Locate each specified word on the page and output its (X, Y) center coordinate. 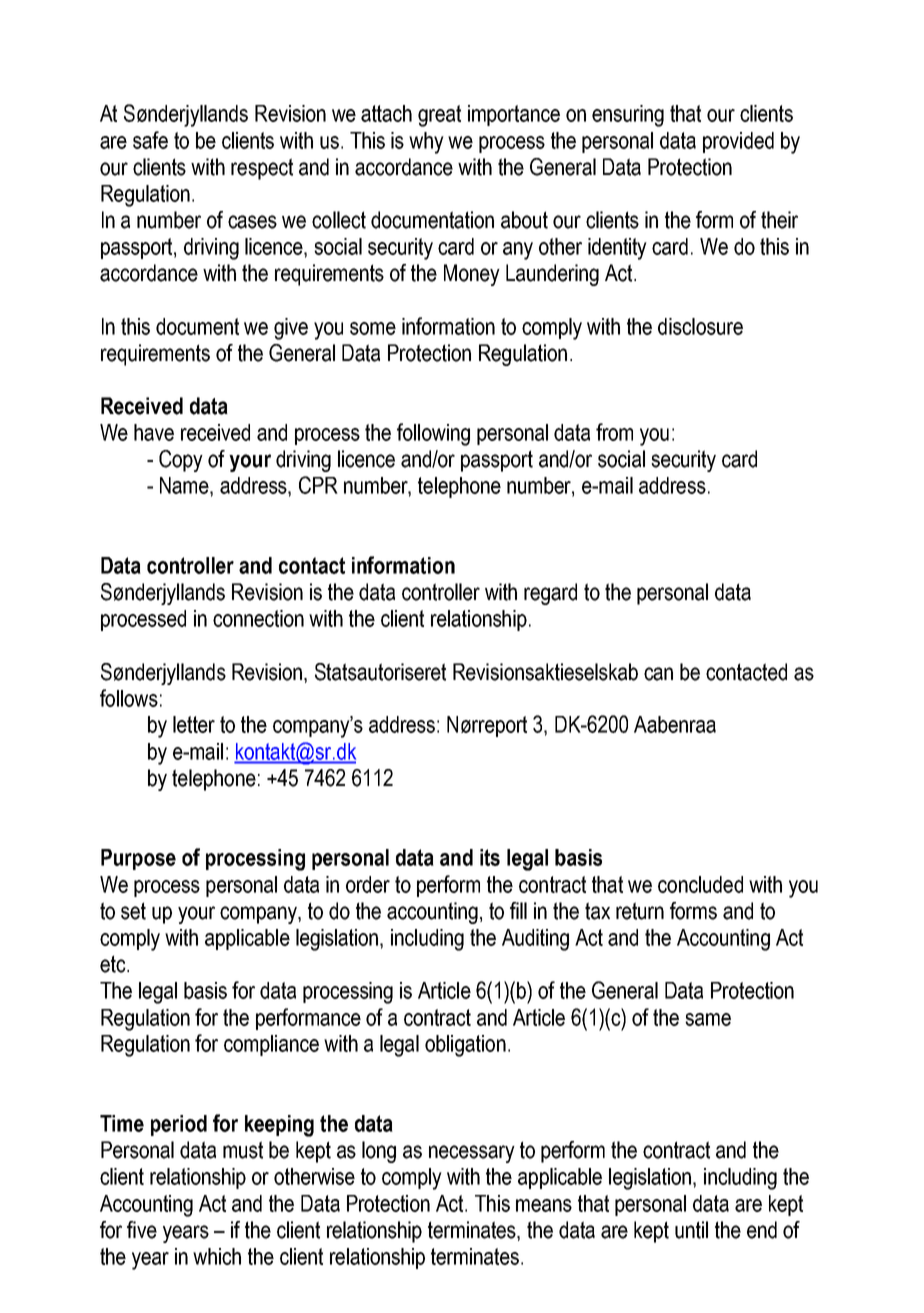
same (708, 1019)
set (133, 911)
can (658, 674)
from (614, 432)
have (154, 432)
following (433, 434)
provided (738, 142)
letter (194, 724)
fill (518, 910)
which (217, 1256)
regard (550, 594)
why (426, 143)
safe (150, 140)
